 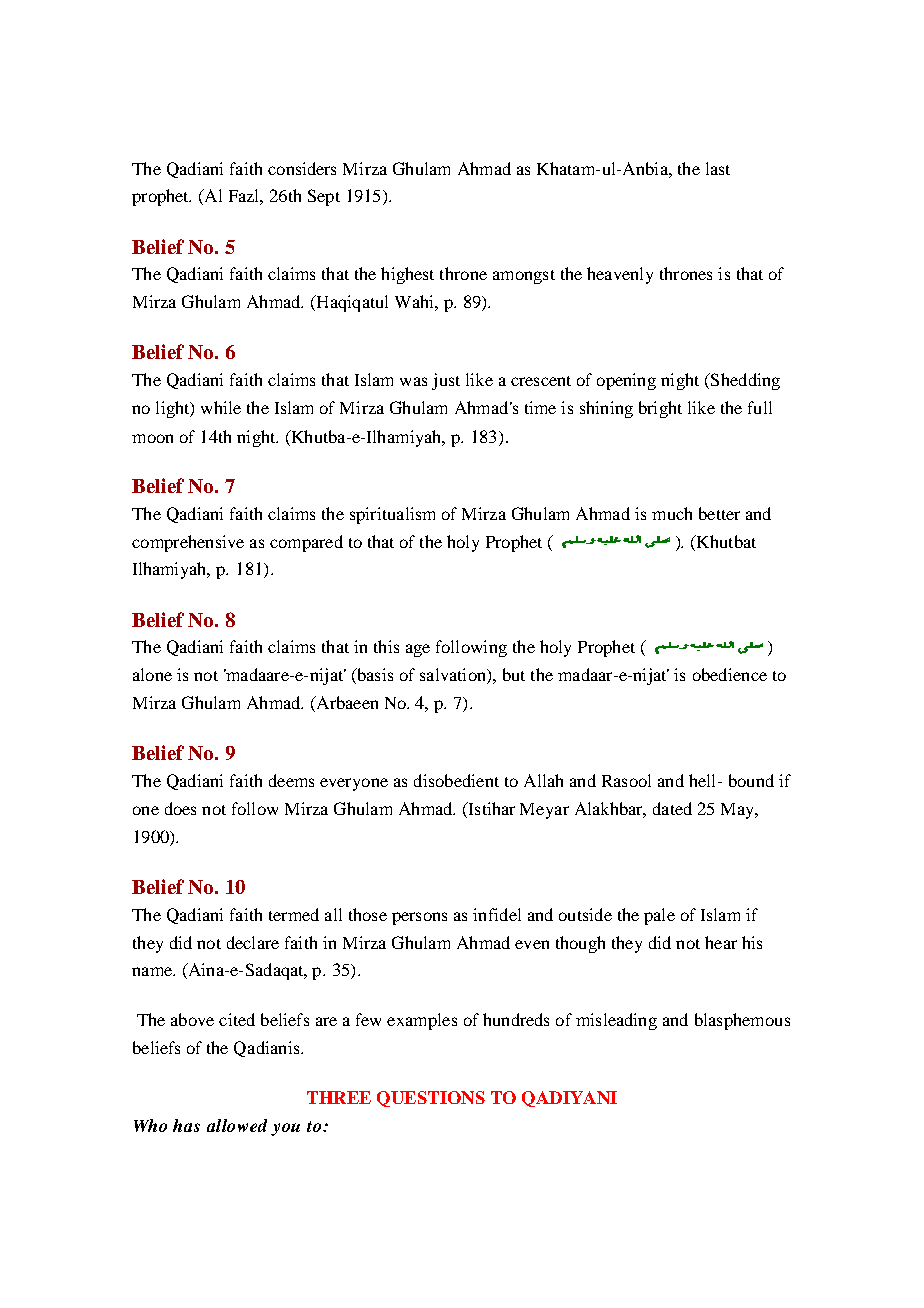 I want to click on allowed, so click(x=237, y=1125).
